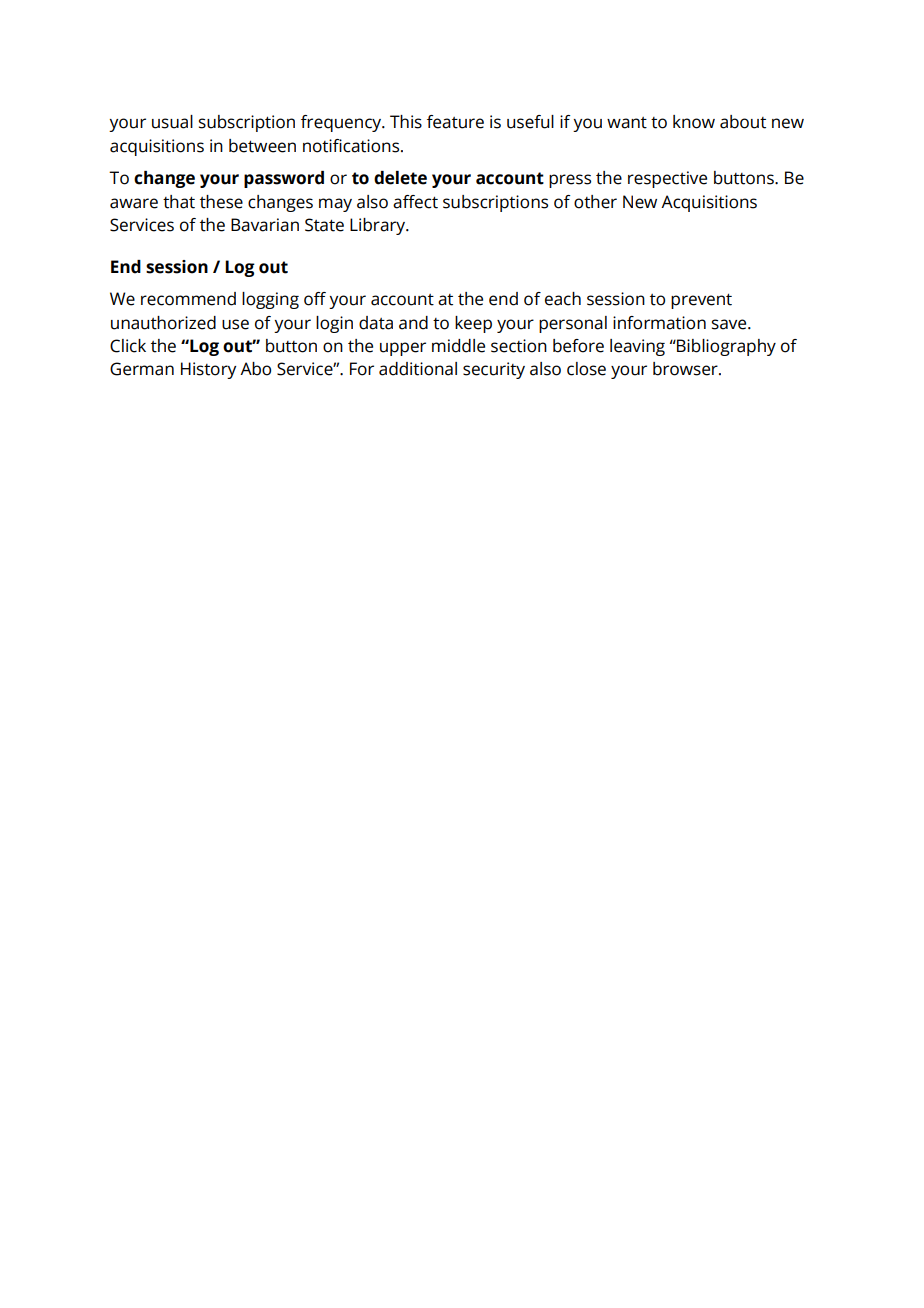 The height and width of the image is (1308, 924). Describe the element at coordinates (595, 202) in the image. I see `other` at that location.
